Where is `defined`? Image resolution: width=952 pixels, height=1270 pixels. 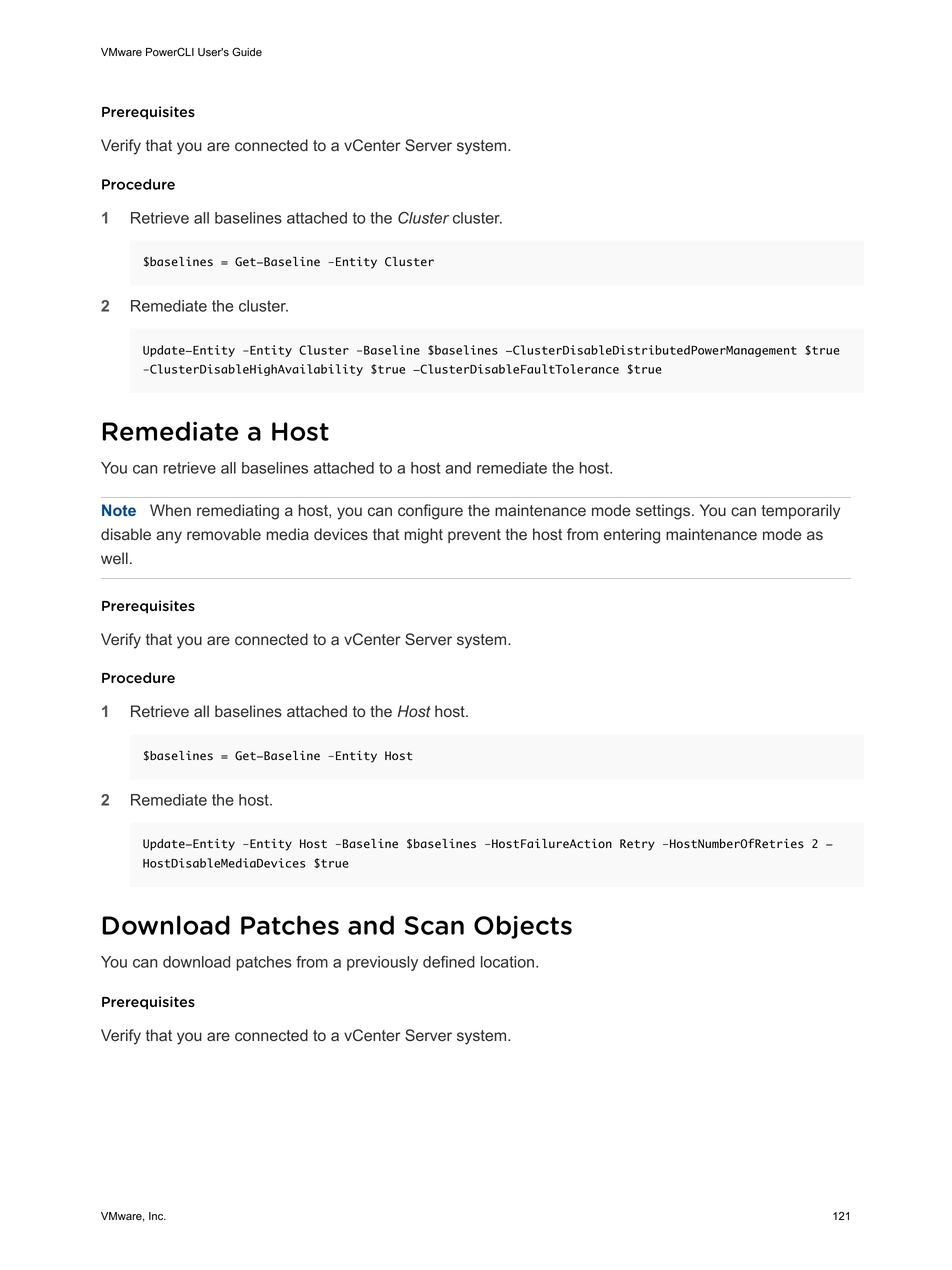 defined is located at coordinates (449, 962).
